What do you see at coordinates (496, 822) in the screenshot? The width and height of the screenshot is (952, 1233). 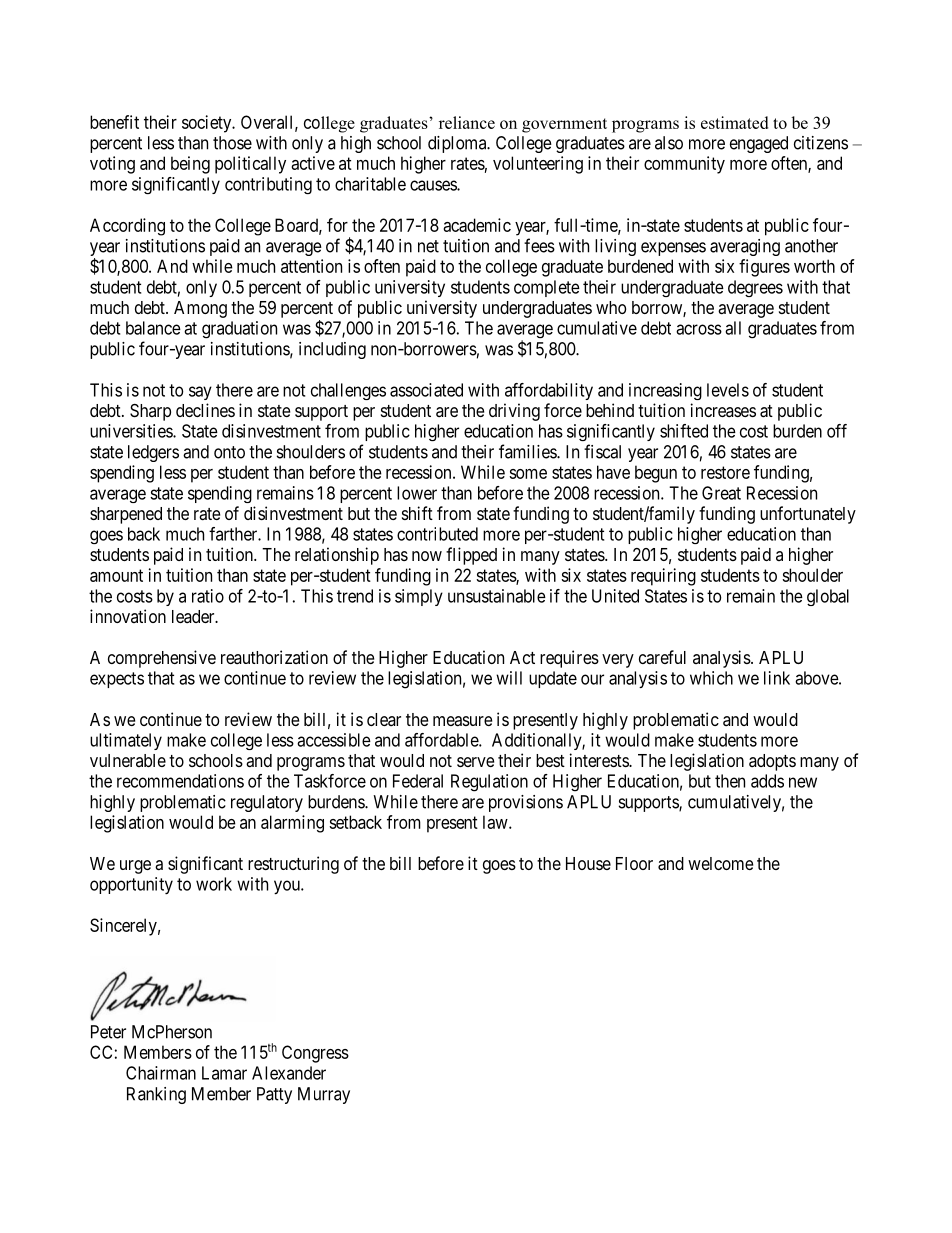 I see `law` at bounding box center [496, 822].
